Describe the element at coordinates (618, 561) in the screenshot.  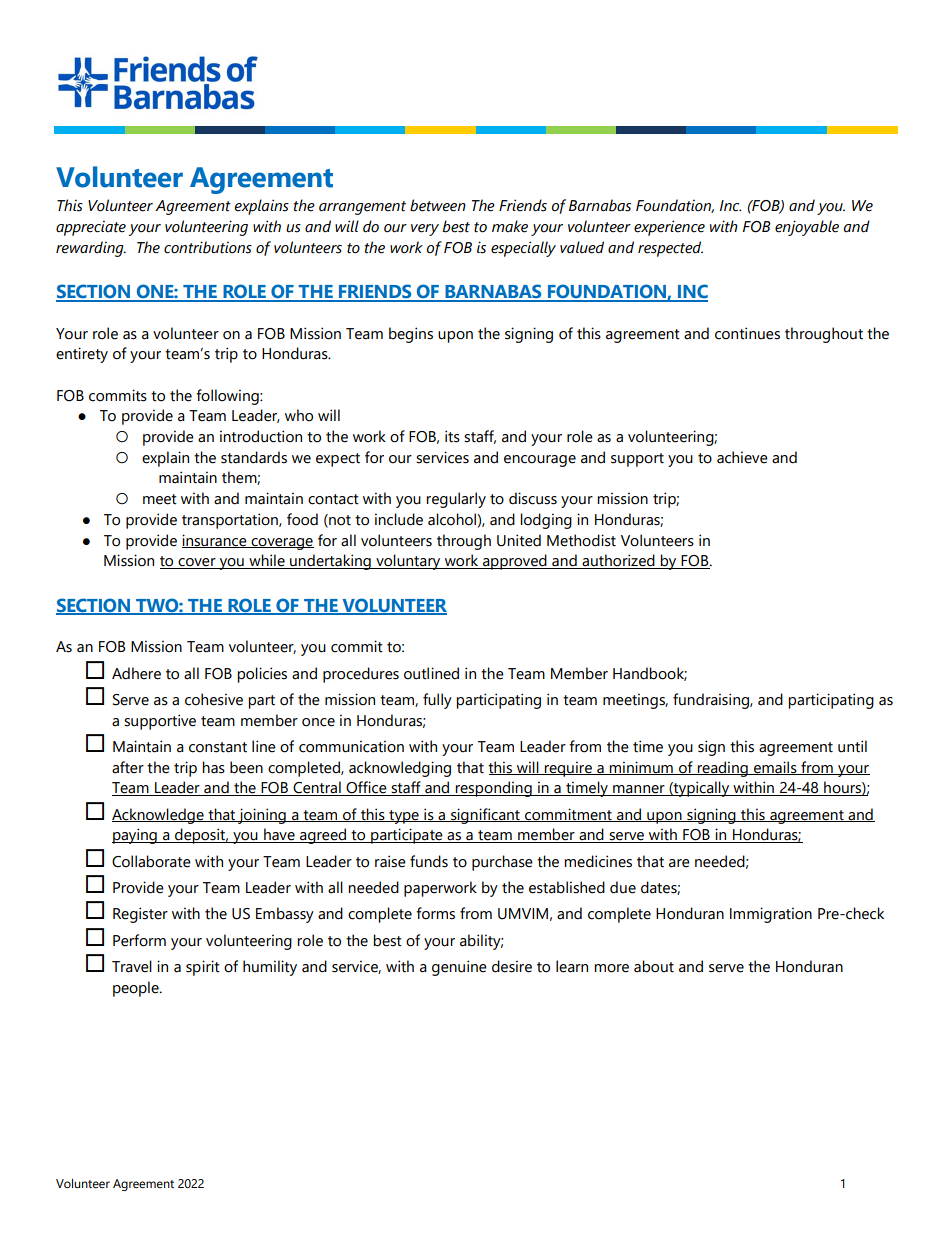
I see `authorized` at that location.
